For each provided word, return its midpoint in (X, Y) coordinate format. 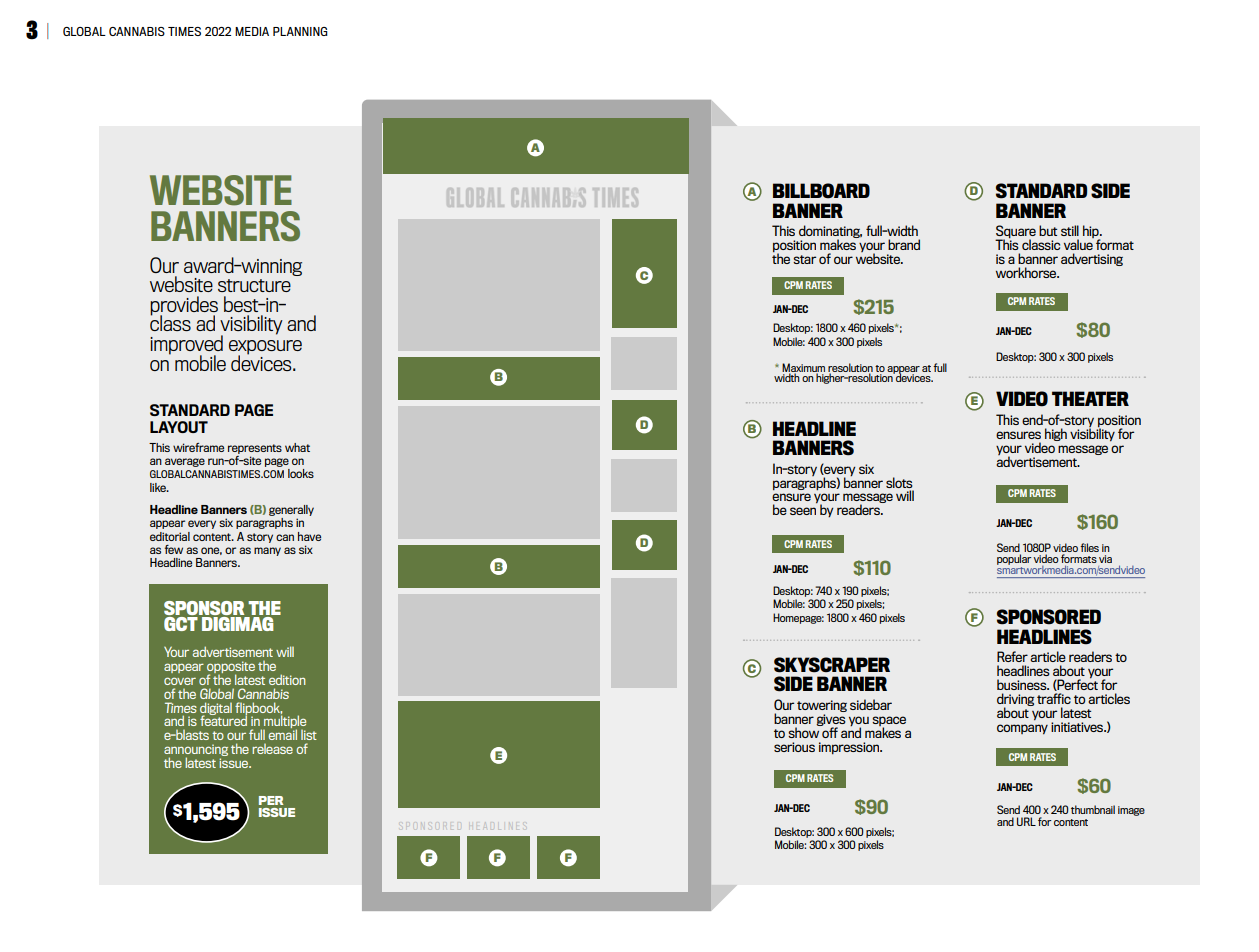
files (1089, 547)
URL (1026, 821)
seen (803, 511)
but (1048, 230)
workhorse (1027, 272)
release (272, 749)
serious (794, 747)
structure (254, 285)
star (804, 259)
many (267, 551)
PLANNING (300, 31)
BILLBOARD (821, 191)
